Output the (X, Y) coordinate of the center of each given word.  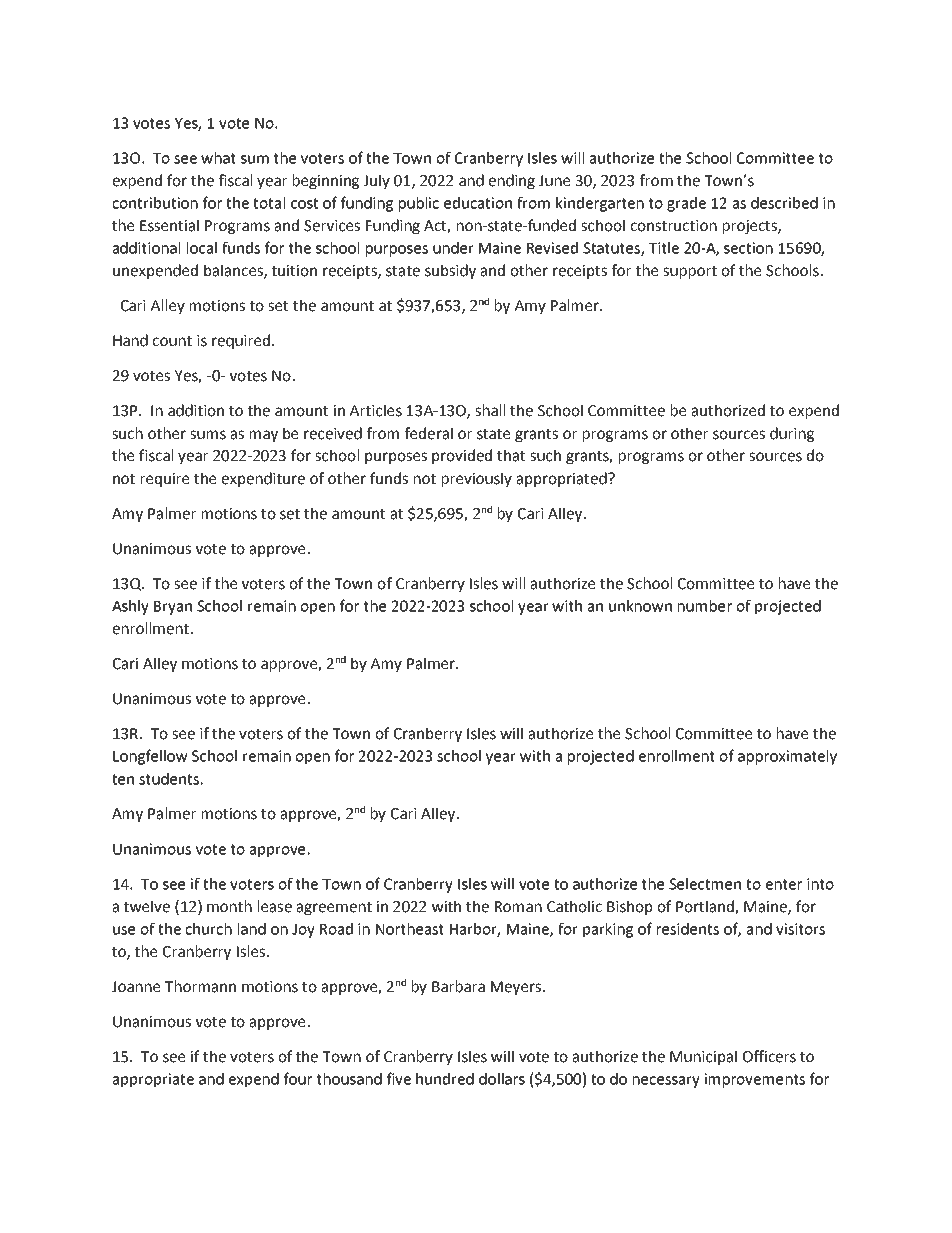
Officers (769, 1056)
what (218, 158)
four (298, 1078)
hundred (445, 1079)
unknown (640, 606)
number (705, 606)
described (784, 203)
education (478, 203)
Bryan (173, 608)
